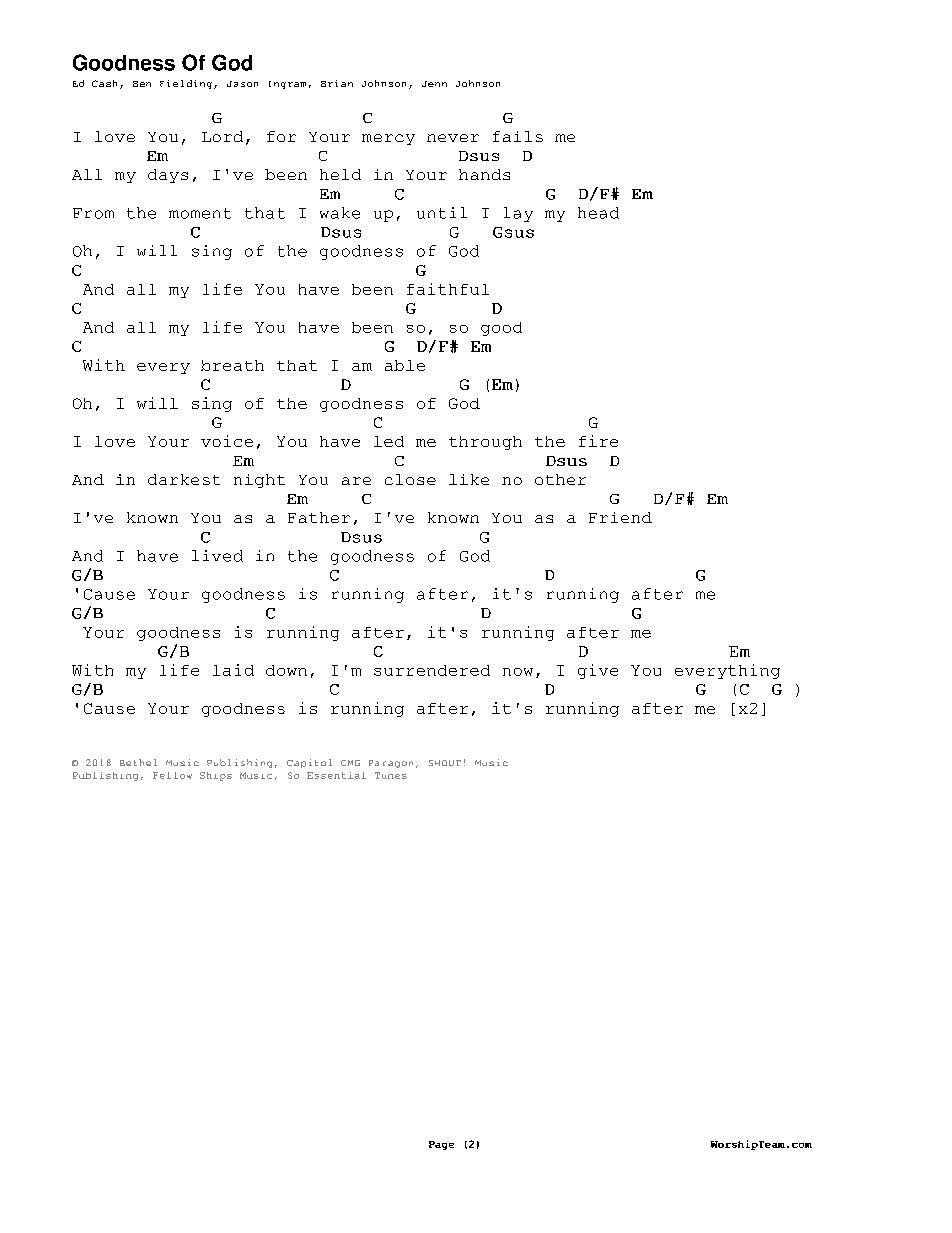 This page has width=952, height=1233. Describe the element at coordinates (405, 365) in the page. I see `able` at that location.
